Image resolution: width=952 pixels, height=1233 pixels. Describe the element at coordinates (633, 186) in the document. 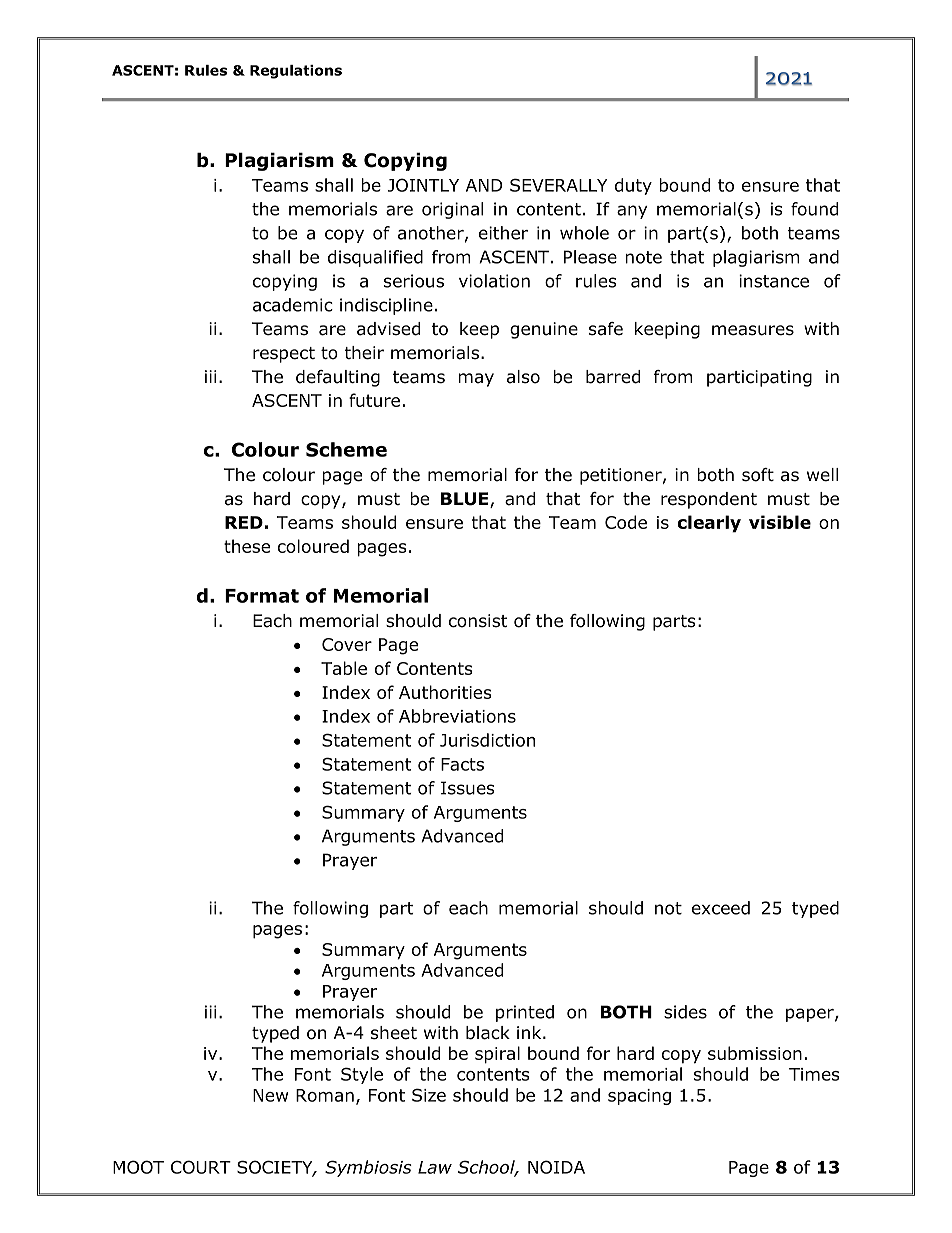

I see `duty` at that location.
